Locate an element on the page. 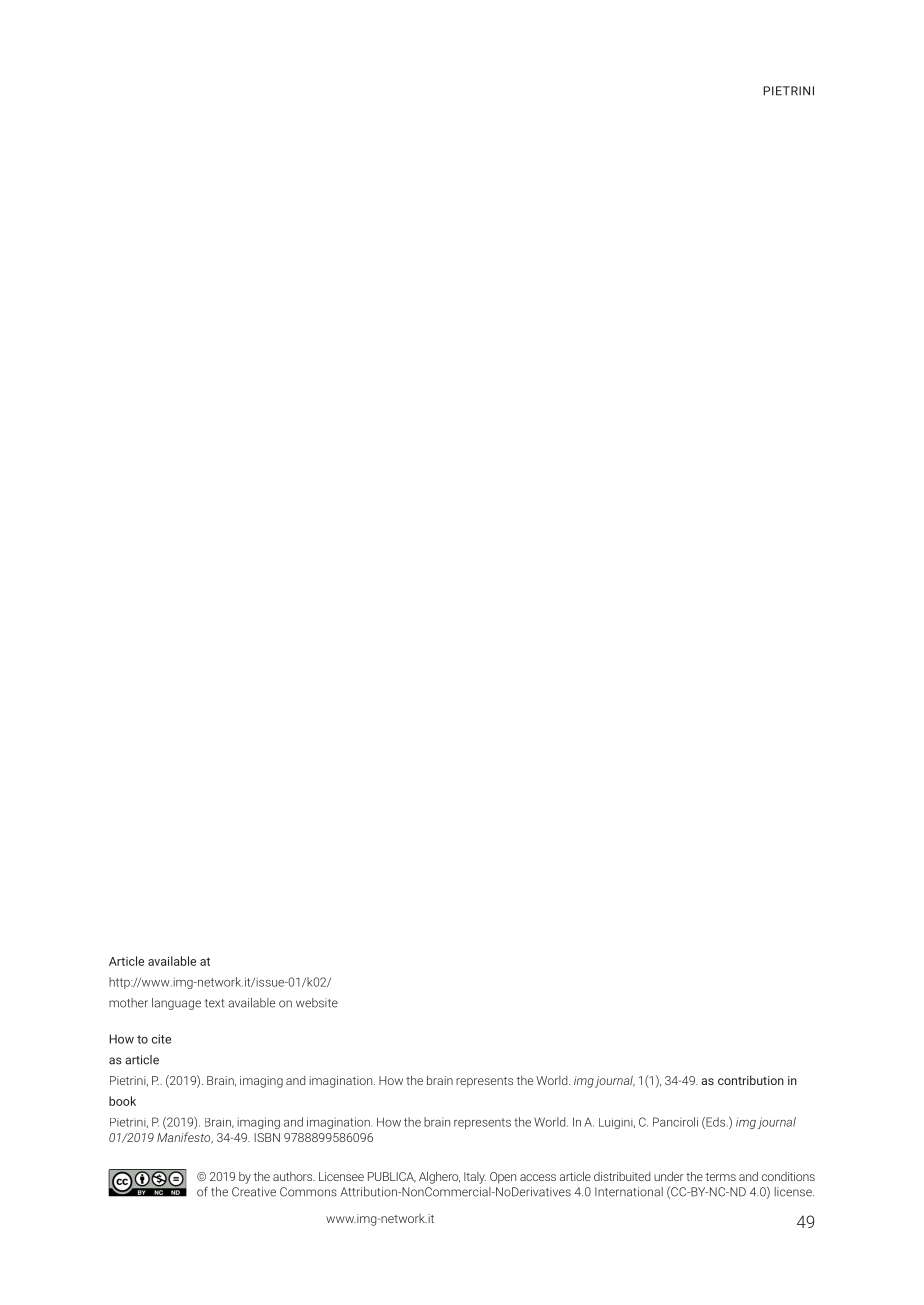  under is located at coordinates (669, 1176).
